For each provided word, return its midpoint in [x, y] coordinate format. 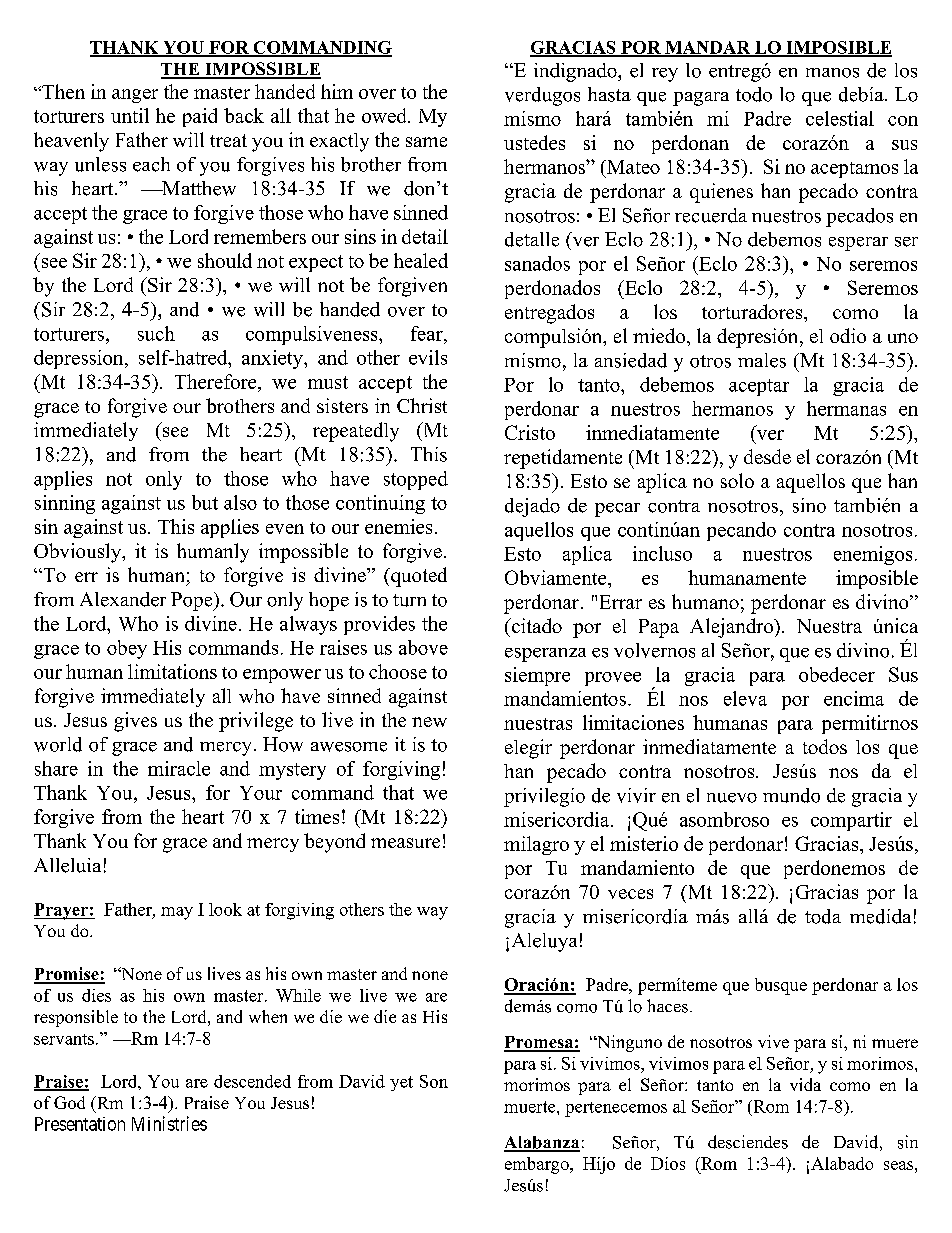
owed [385, 115]
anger [135, 96]
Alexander [123, 599]
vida [805, 1084]
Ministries [169, 1123]
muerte [531, 1107]
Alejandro [732, 628]
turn [409, 600]
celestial [840, 118]
